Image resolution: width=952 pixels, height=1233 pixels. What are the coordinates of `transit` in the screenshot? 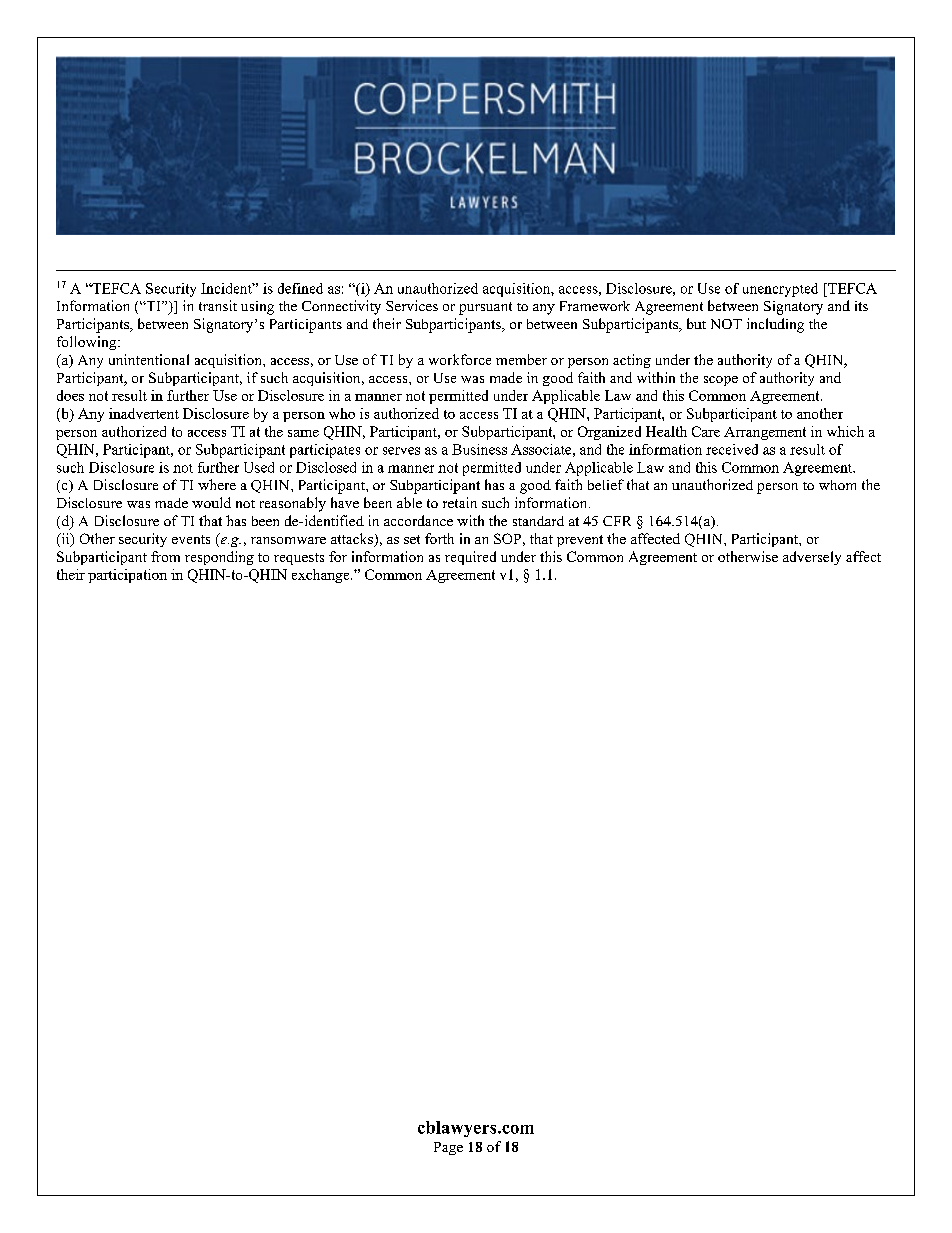 It's located at (218, 305).
